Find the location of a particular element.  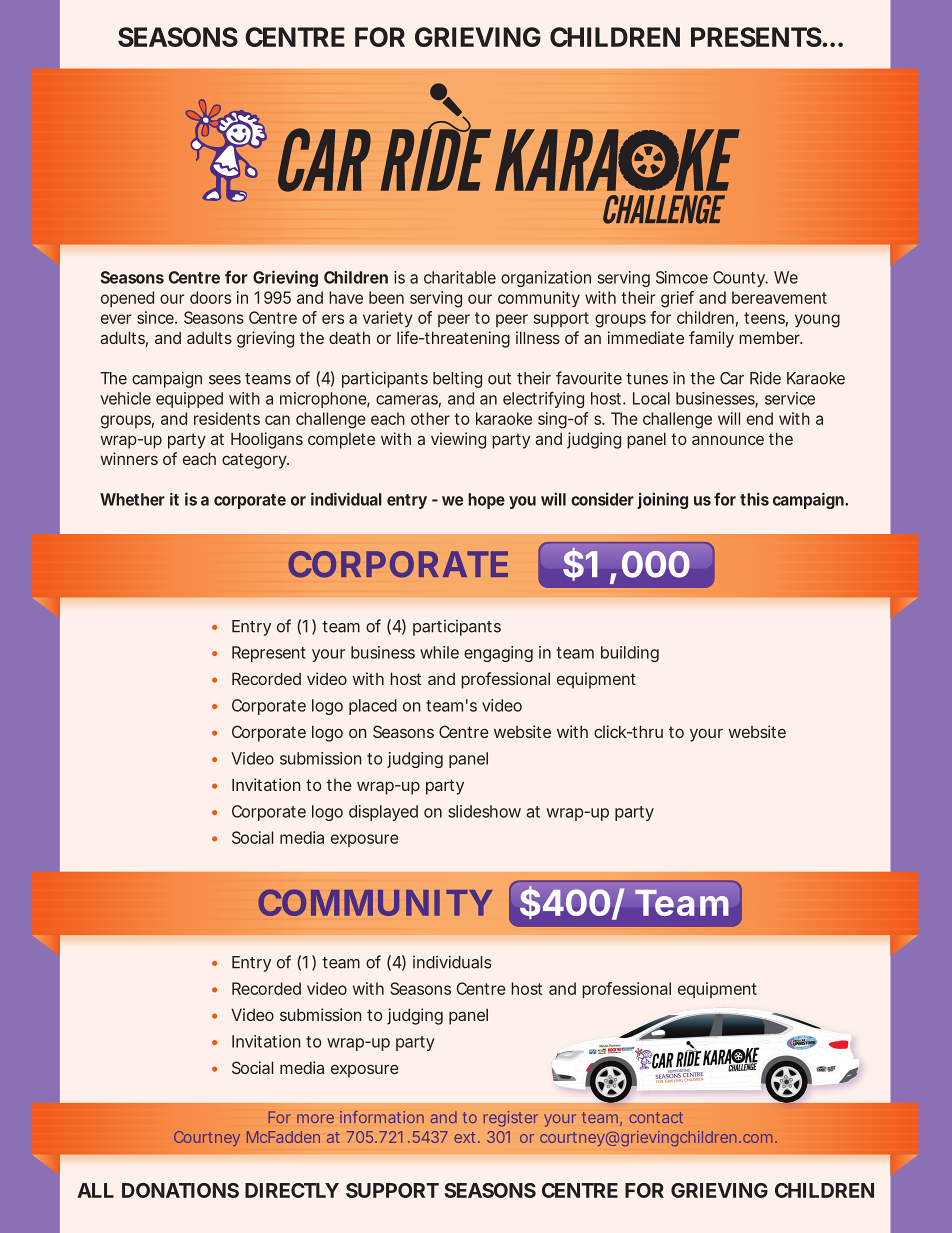

slideshow is located at coordinates (484, 811).
